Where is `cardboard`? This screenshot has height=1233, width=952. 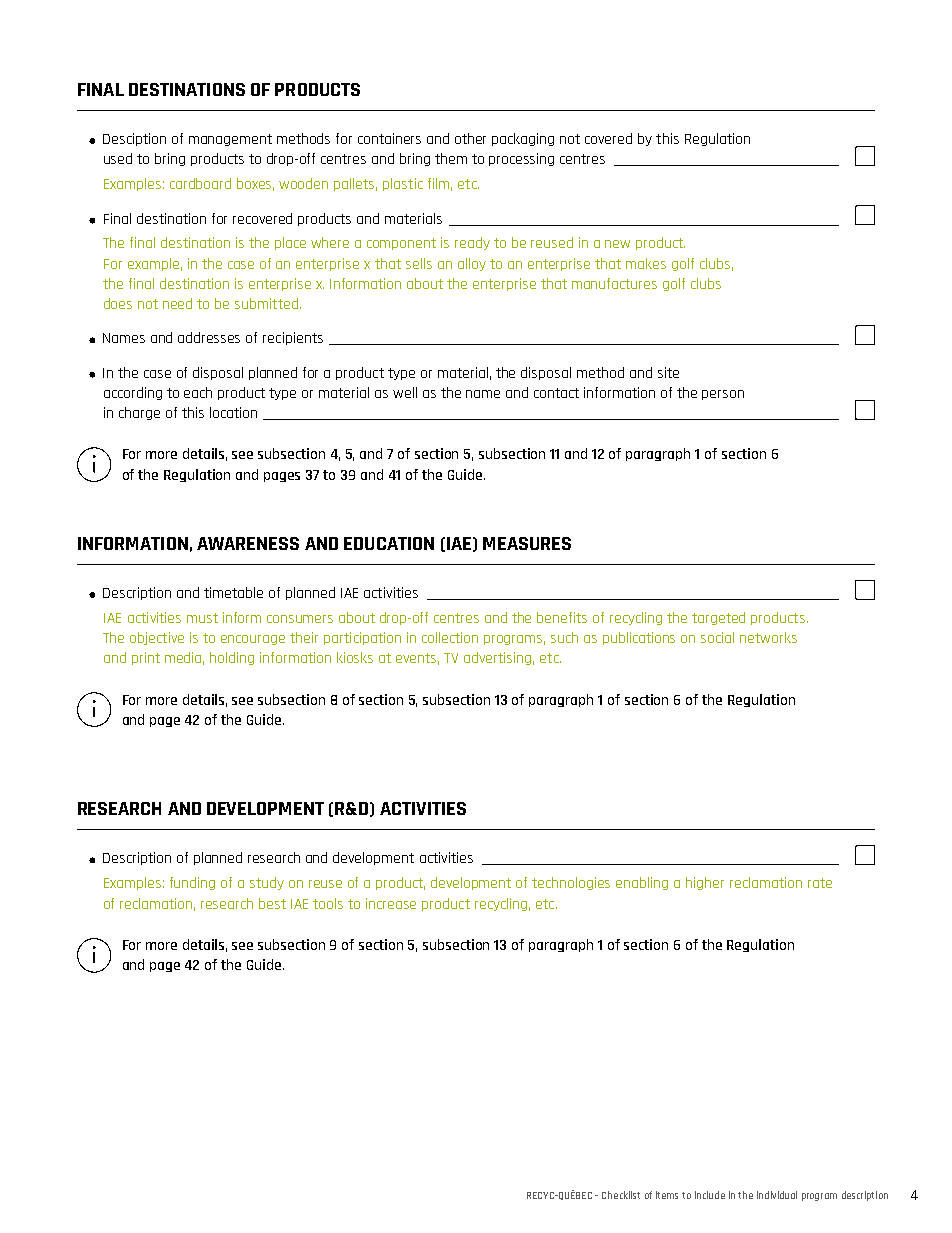 cardboard is located at coordinates (200, 183).
